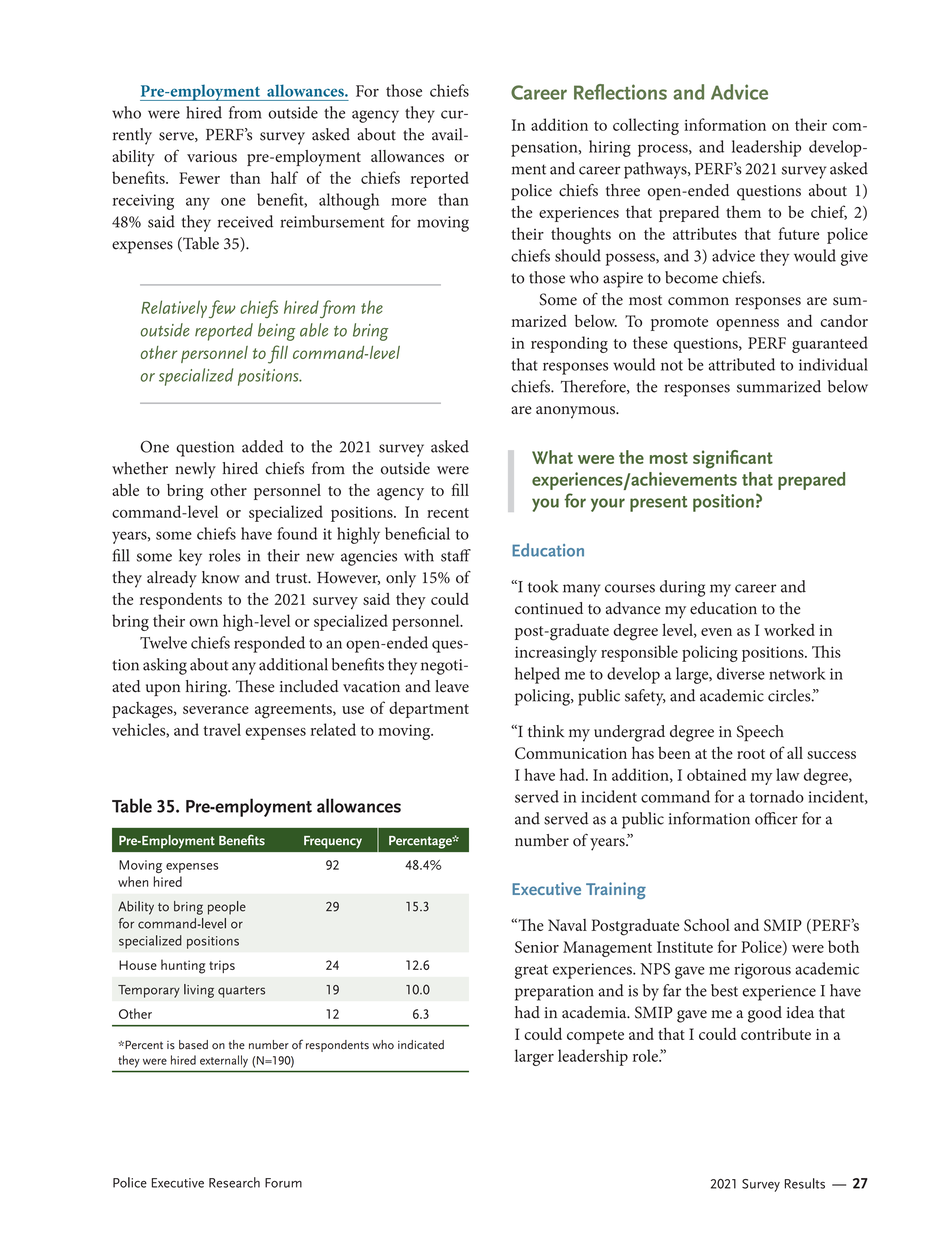  I want to click on anonymous, so click(576, 412).
